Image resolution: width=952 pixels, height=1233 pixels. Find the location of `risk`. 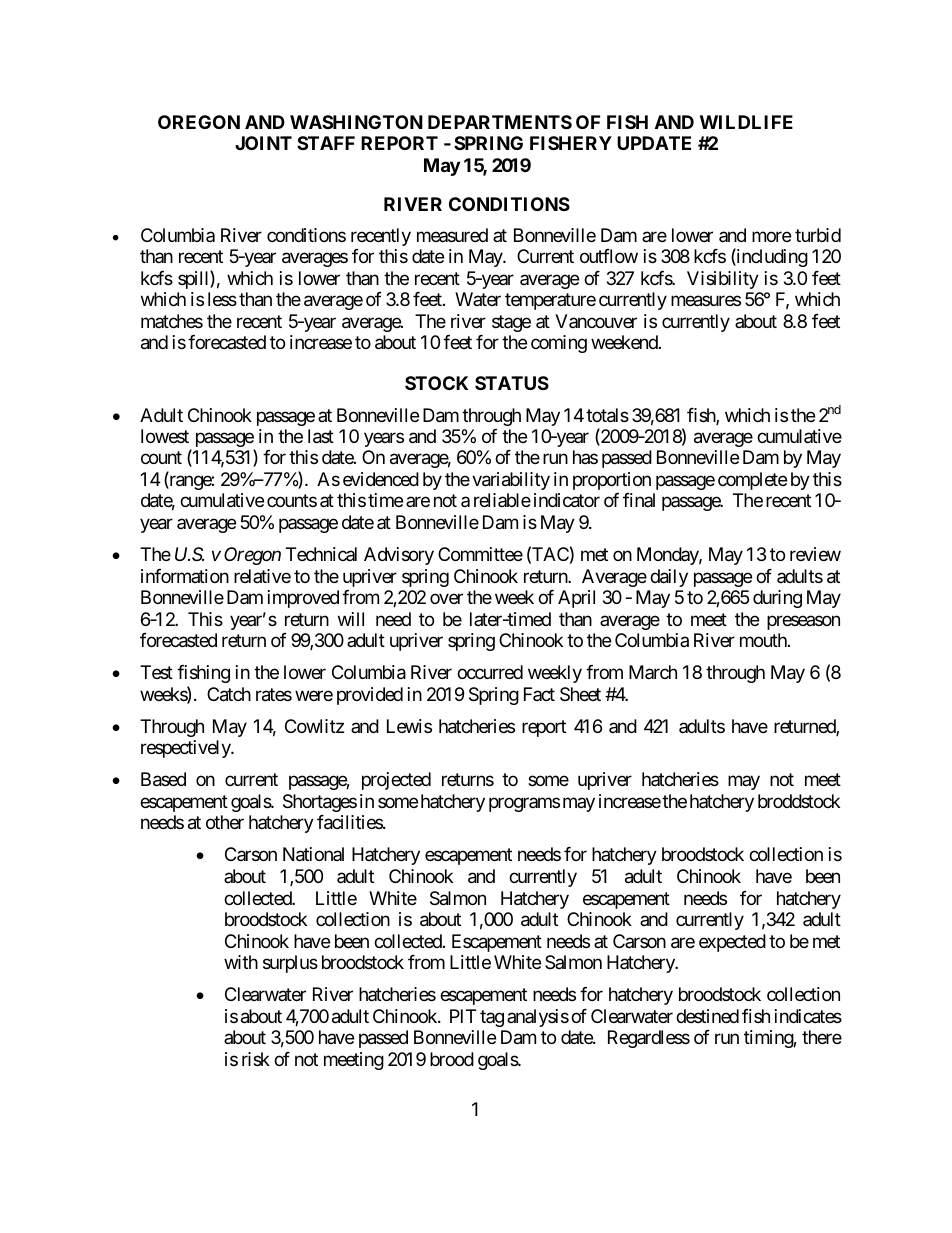

risk is located at coordinates (256, 1059).
